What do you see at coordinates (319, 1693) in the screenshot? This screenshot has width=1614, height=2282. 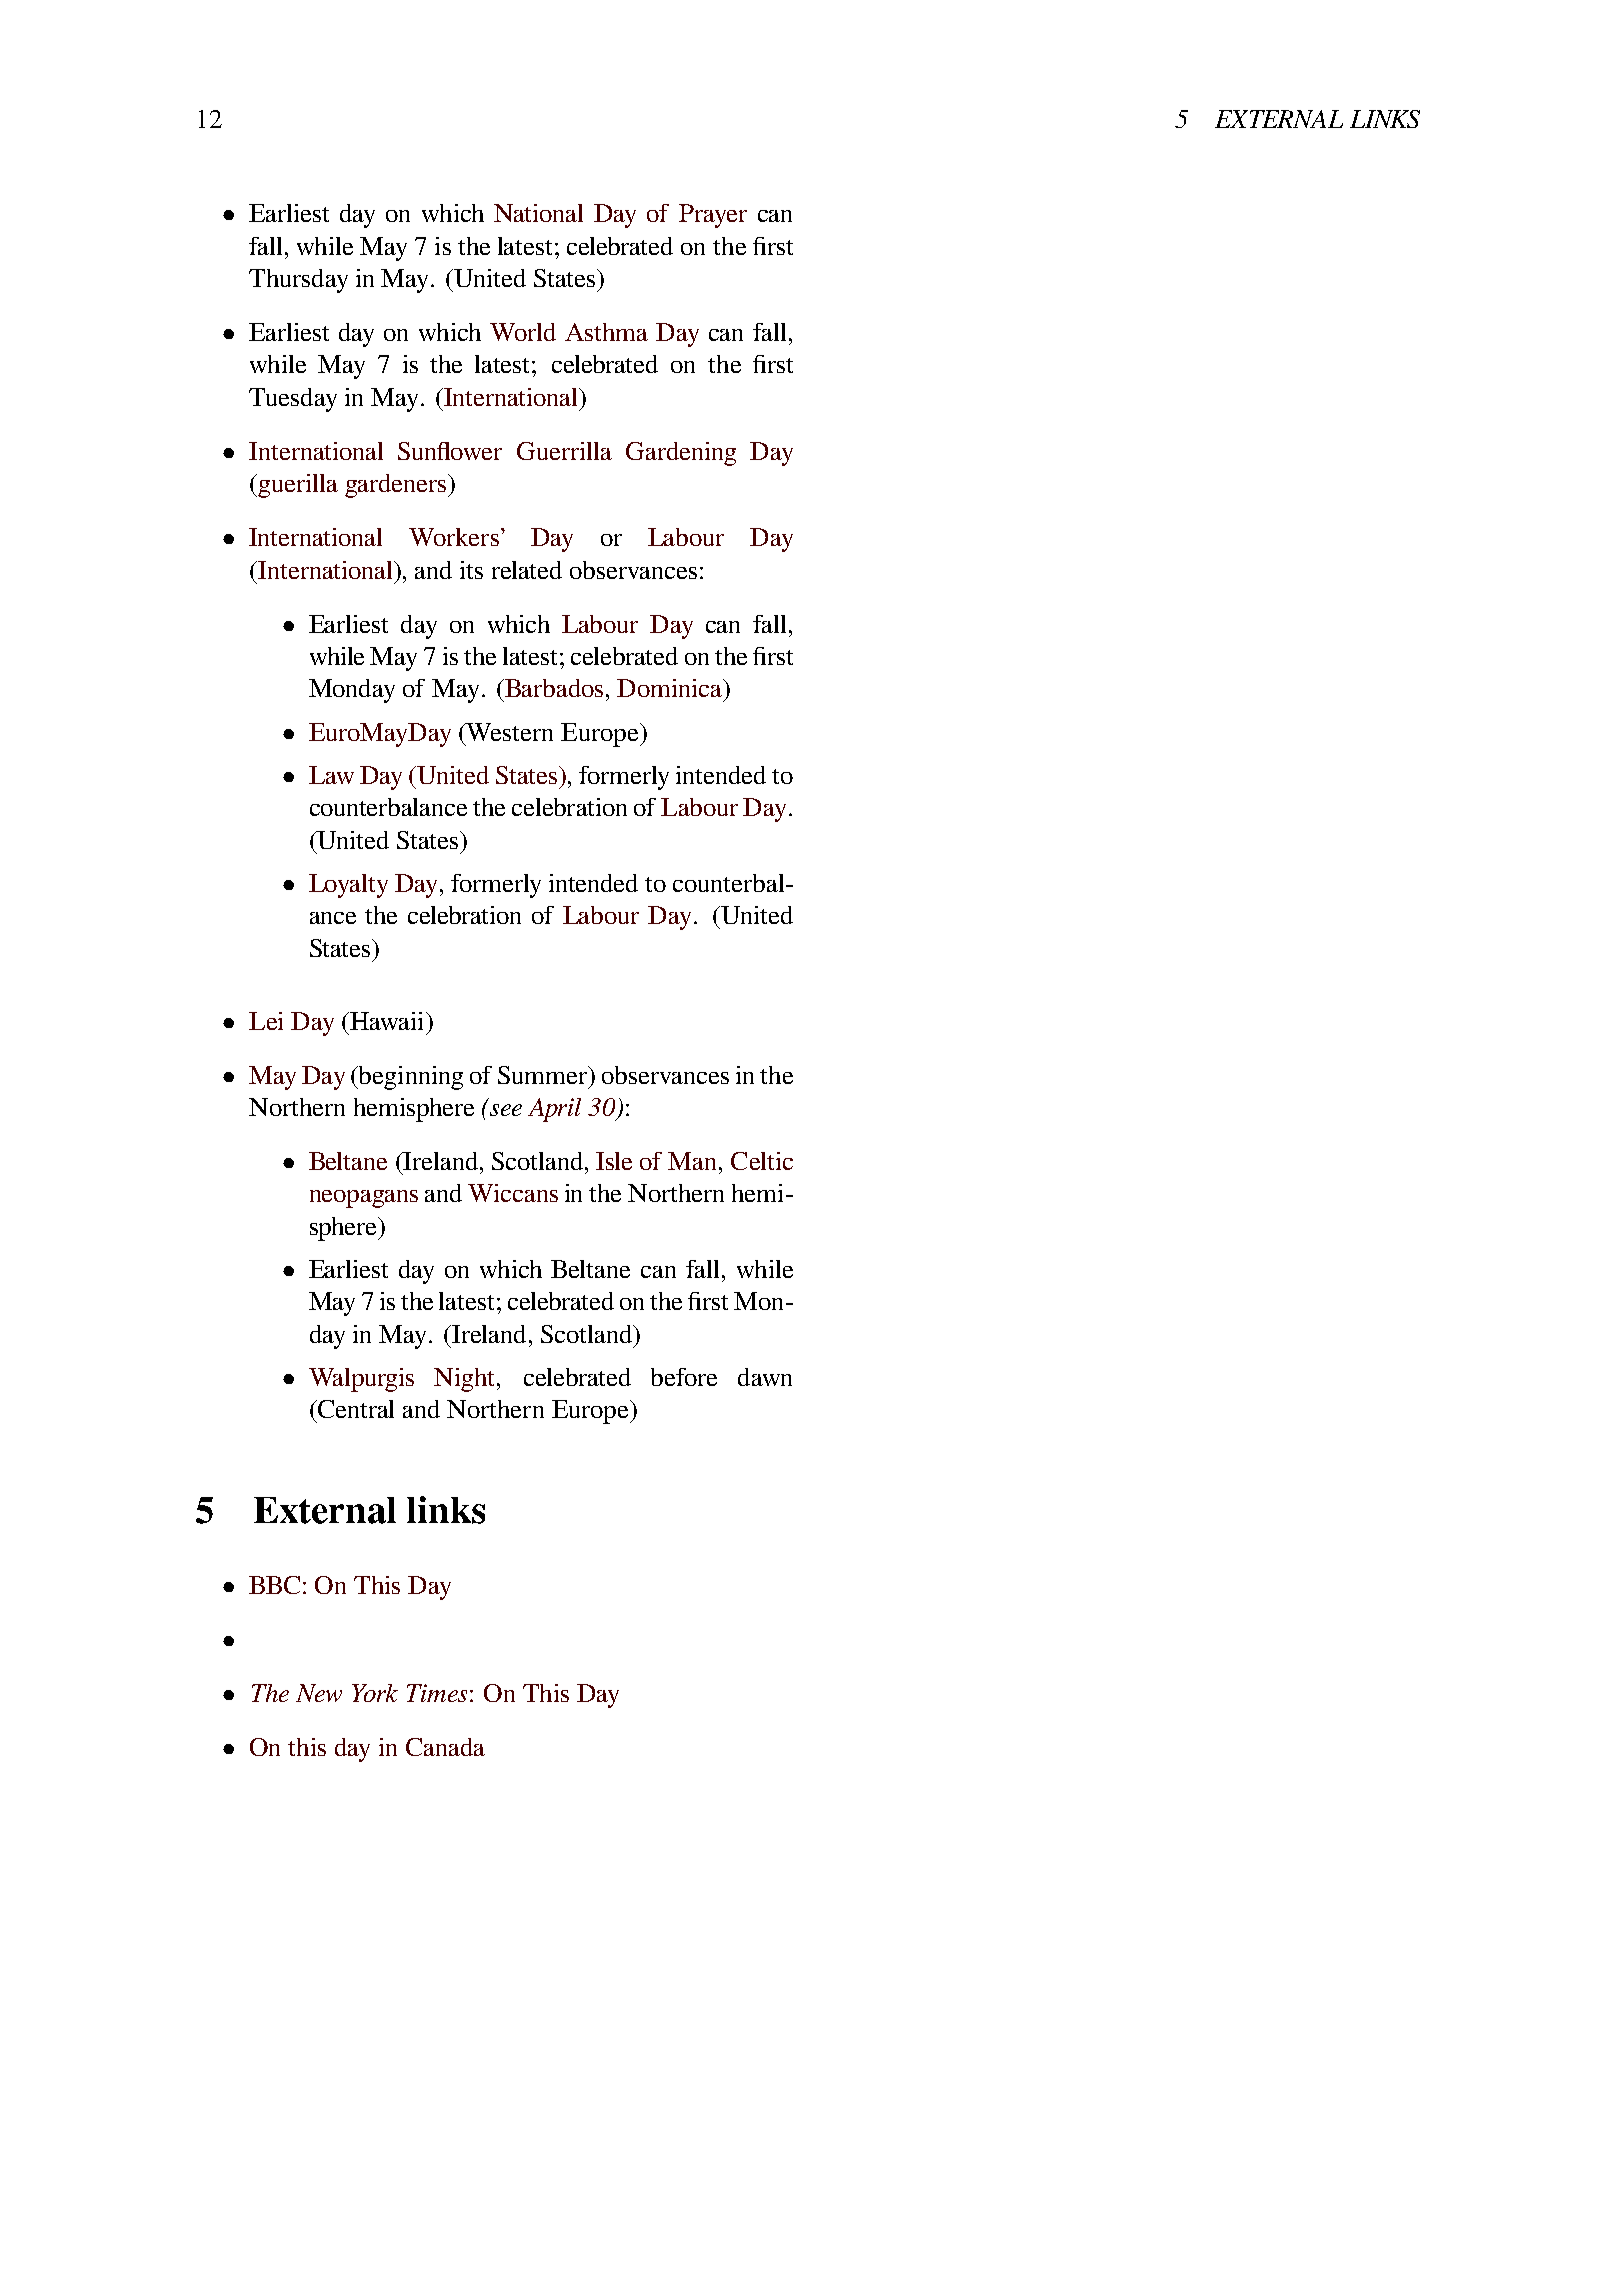 I see `New` at bounding box center [319, 1693].
